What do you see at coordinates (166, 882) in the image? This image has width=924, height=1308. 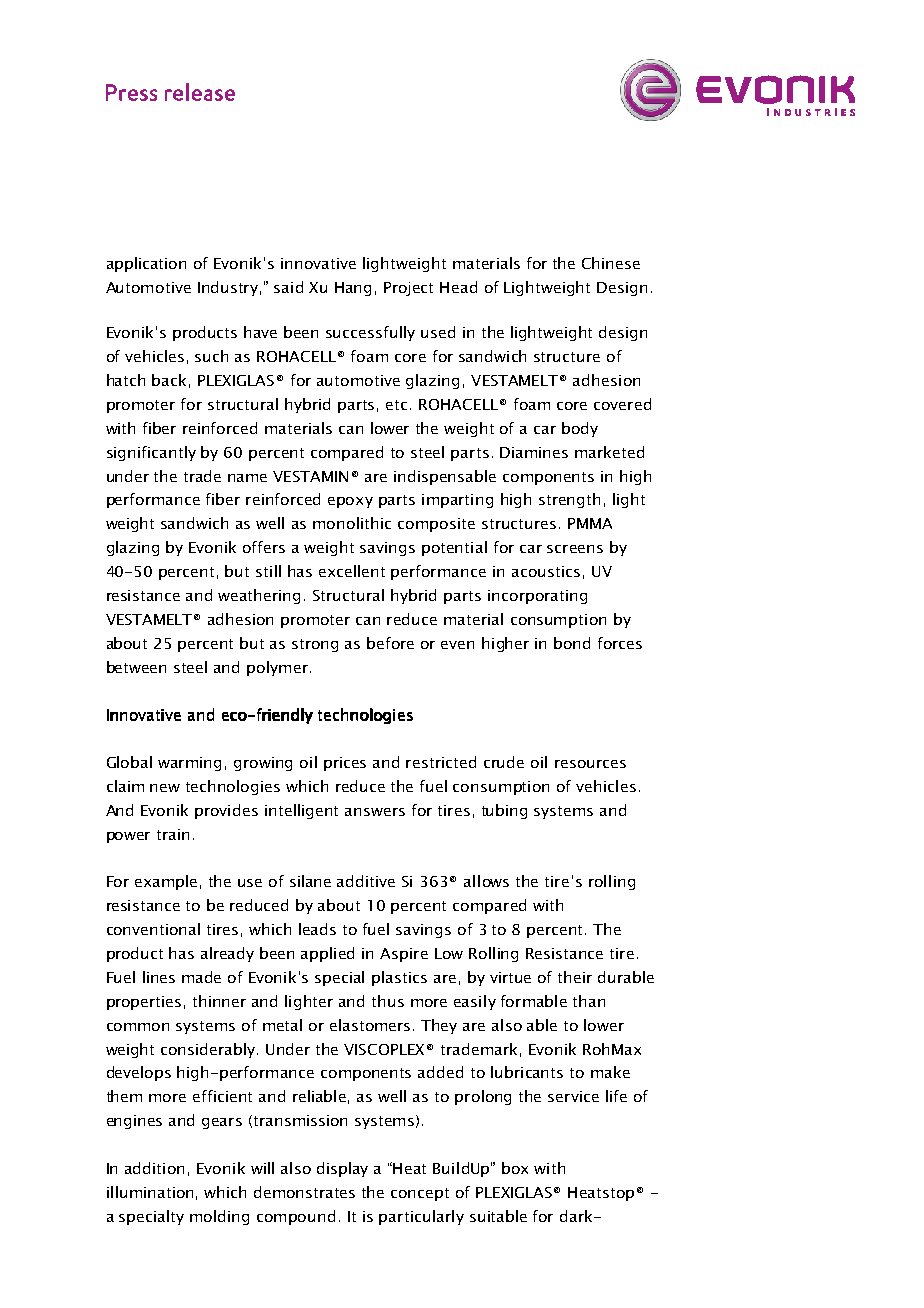 I see `example` at bounding box center [166, 882].
